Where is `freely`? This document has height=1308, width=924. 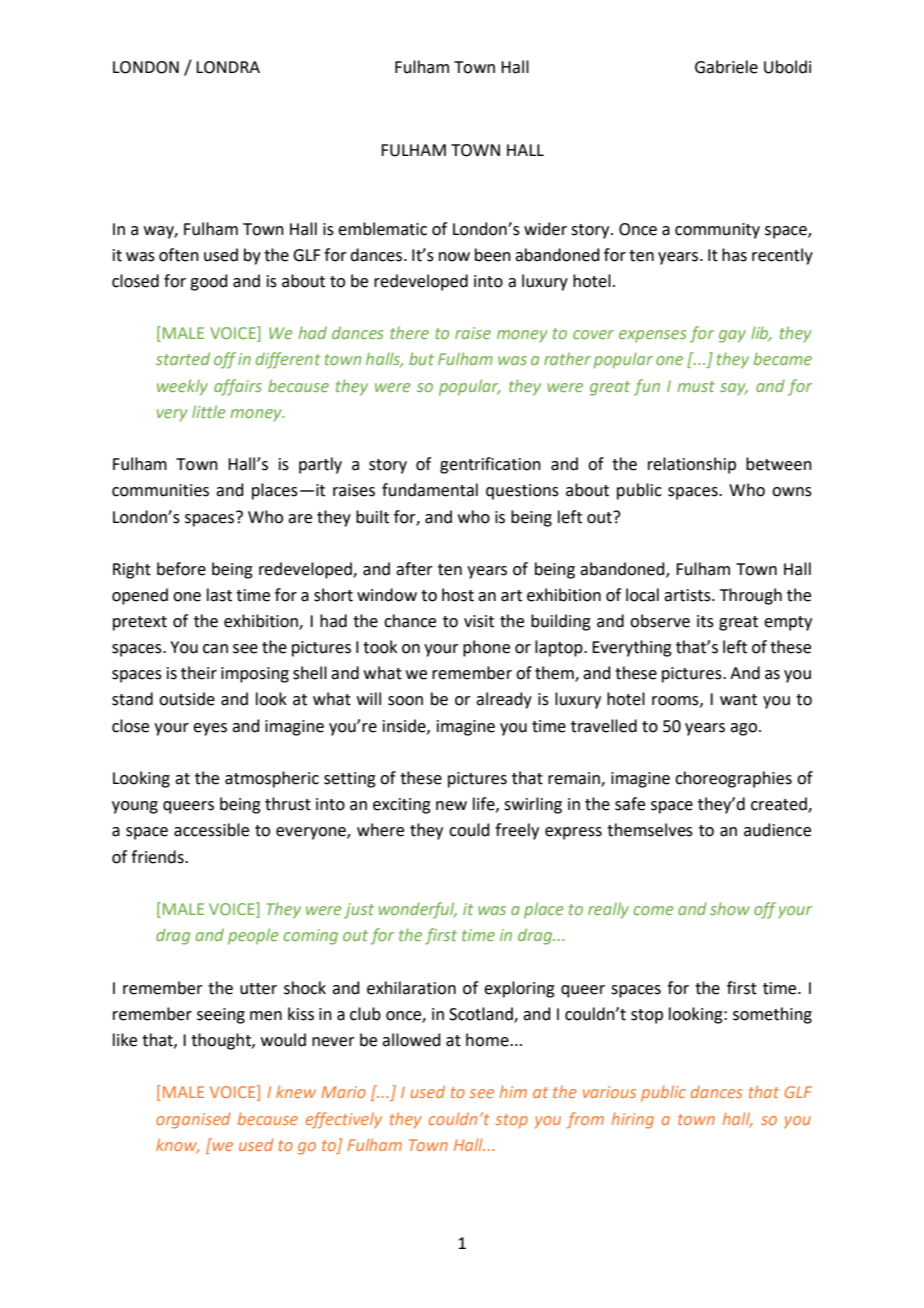
freely is located at coordinates (517, 831).
